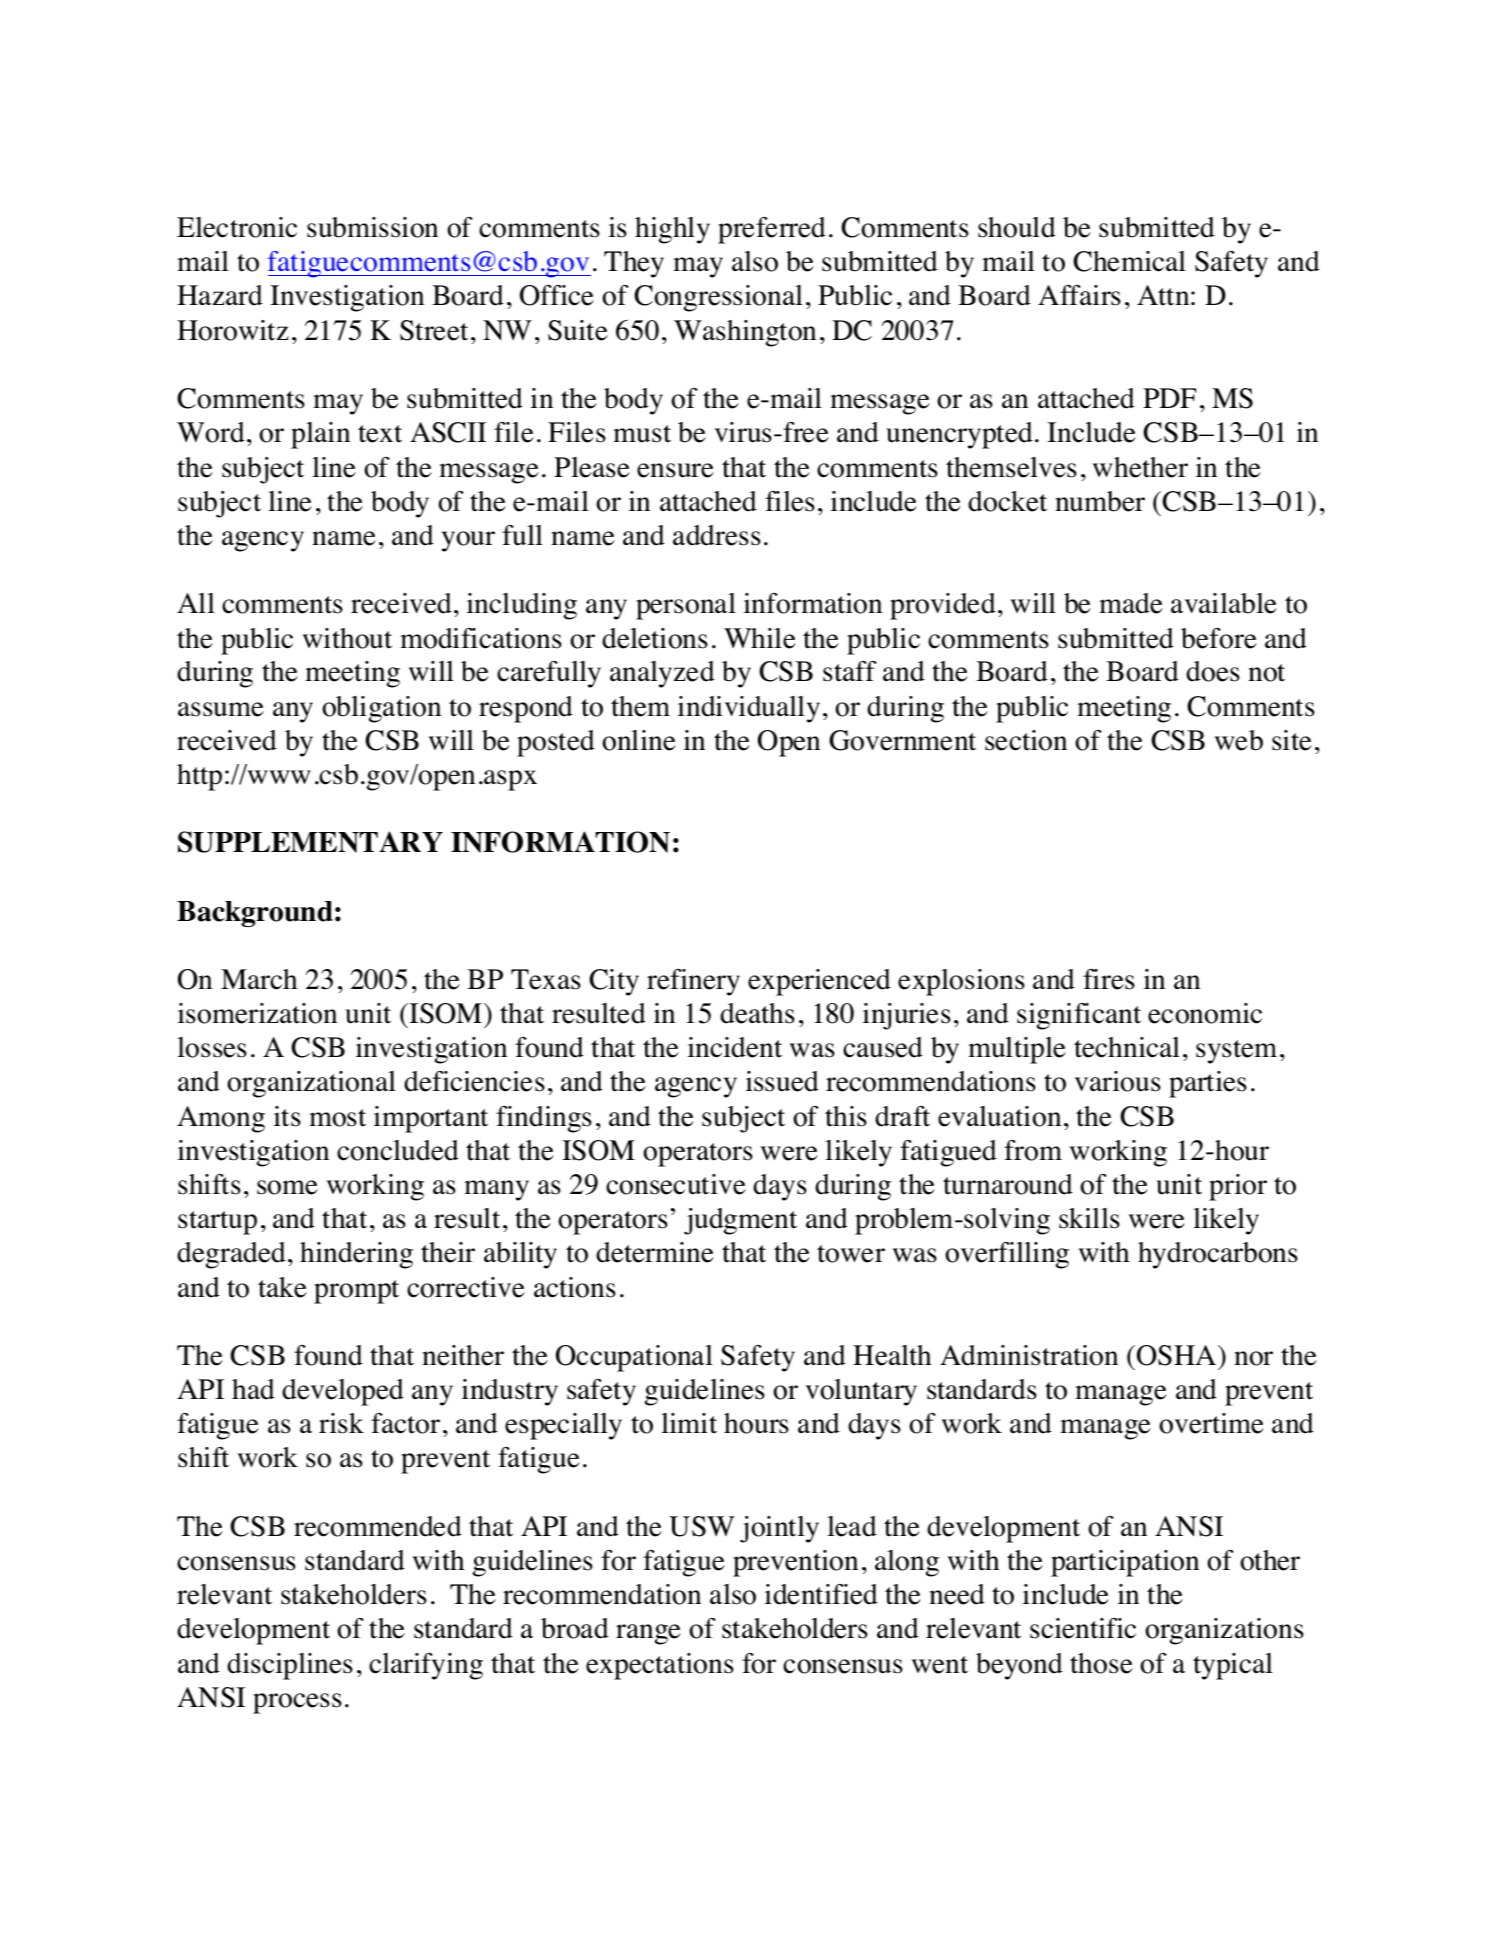  I want to click on expectations, so click(660, 1666).
